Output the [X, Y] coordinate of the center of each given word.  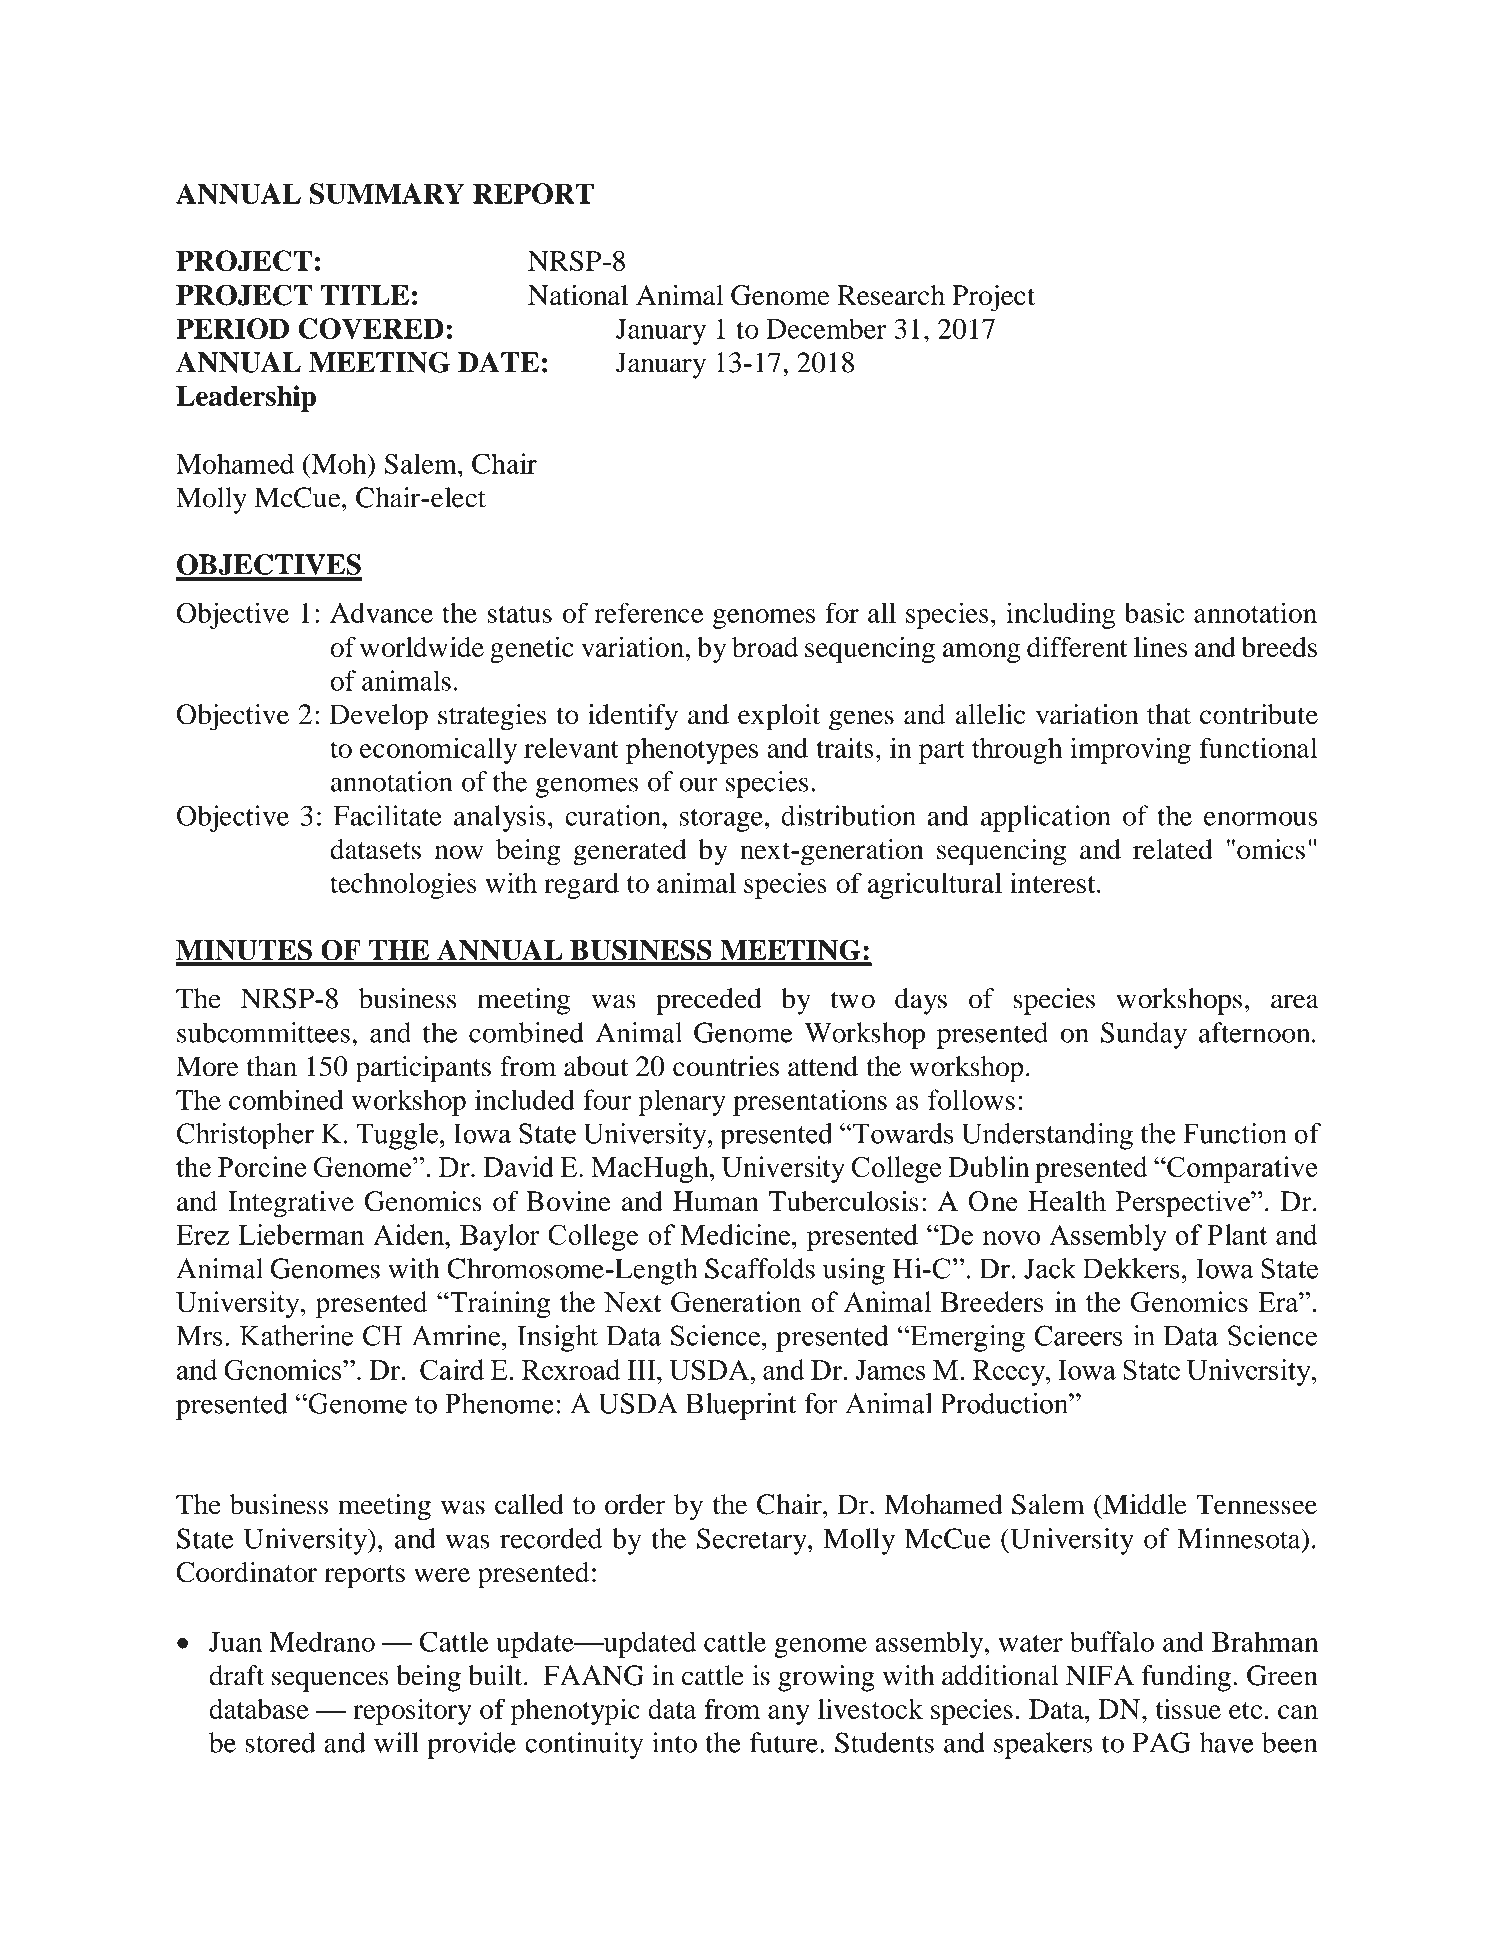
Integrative [291, 1204]
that [1169, 714]
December [826, 328]
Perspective [1184, 1204]
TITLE [365, 295]
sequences [330, 1681]
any [789, 1715]
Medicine [735, 1234]
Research [891, 295]
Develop [378, 717]
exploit [779, 717]
